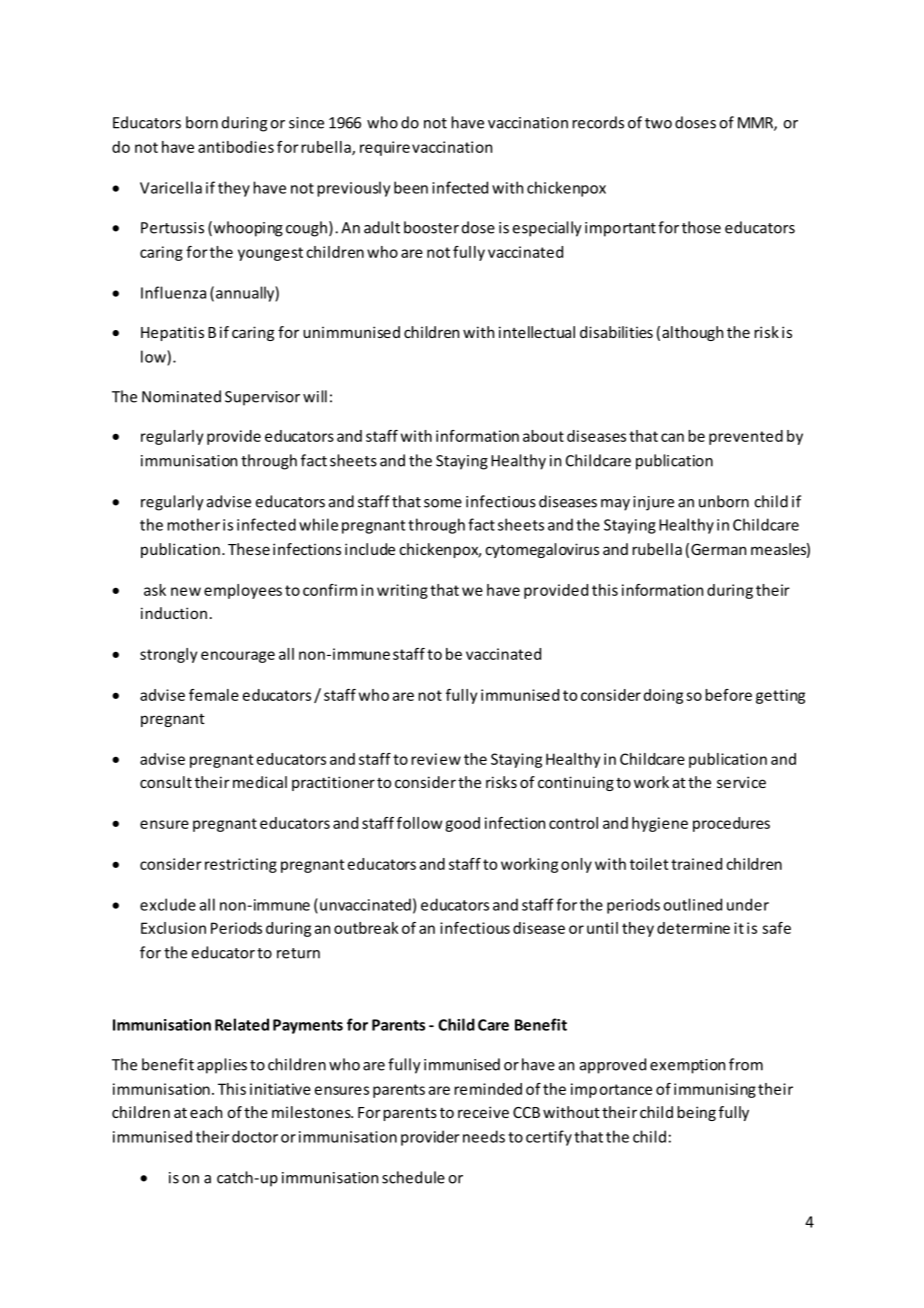 Image resolution: width=924 pixels, height=1308 pixels. I want to click on antibodies, so click(236, 147).
